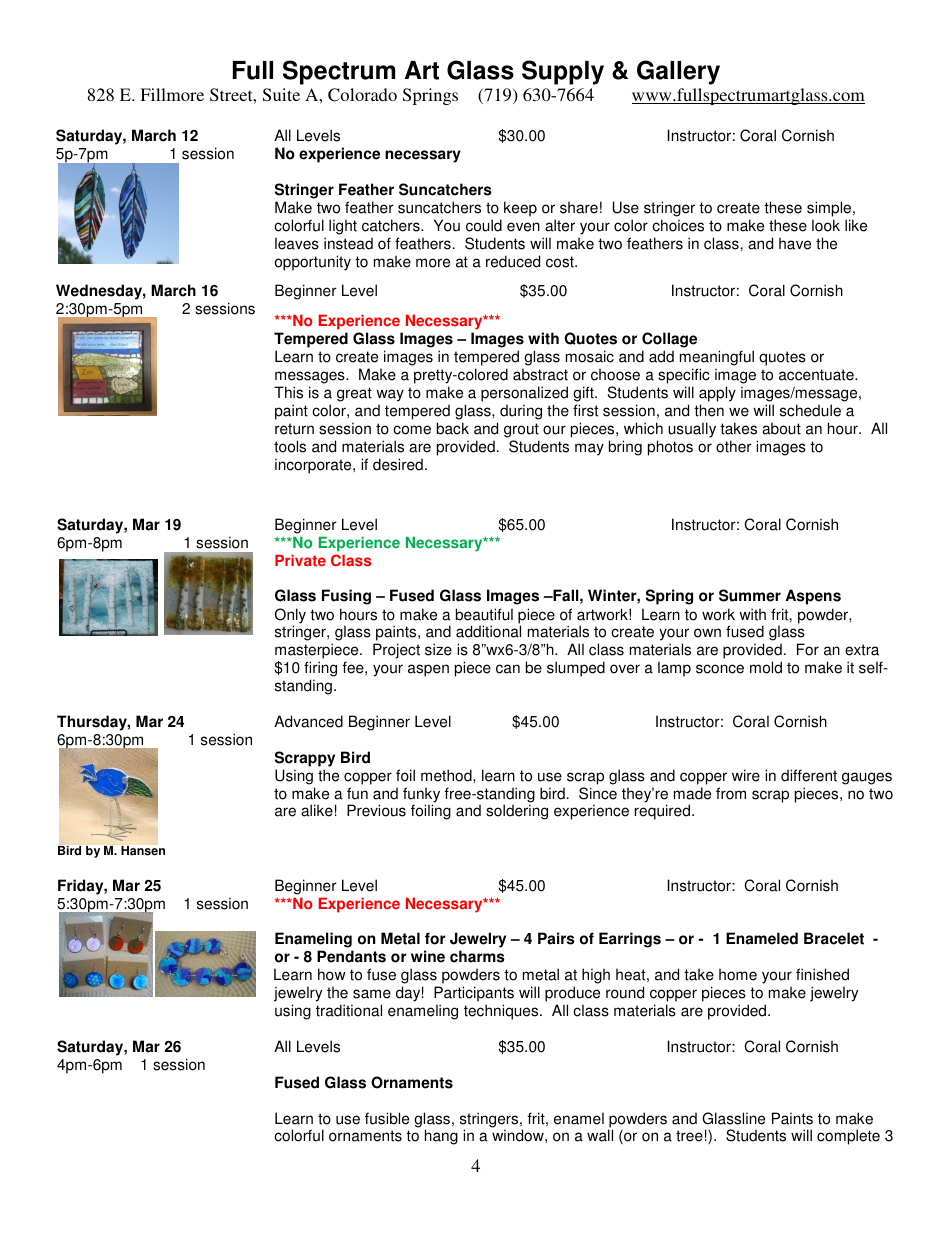 This image has height=1233, width=952. What do you see at coordinates (441, 1137) in the image?
I see `hang` at bounding box center [441, 1137].
